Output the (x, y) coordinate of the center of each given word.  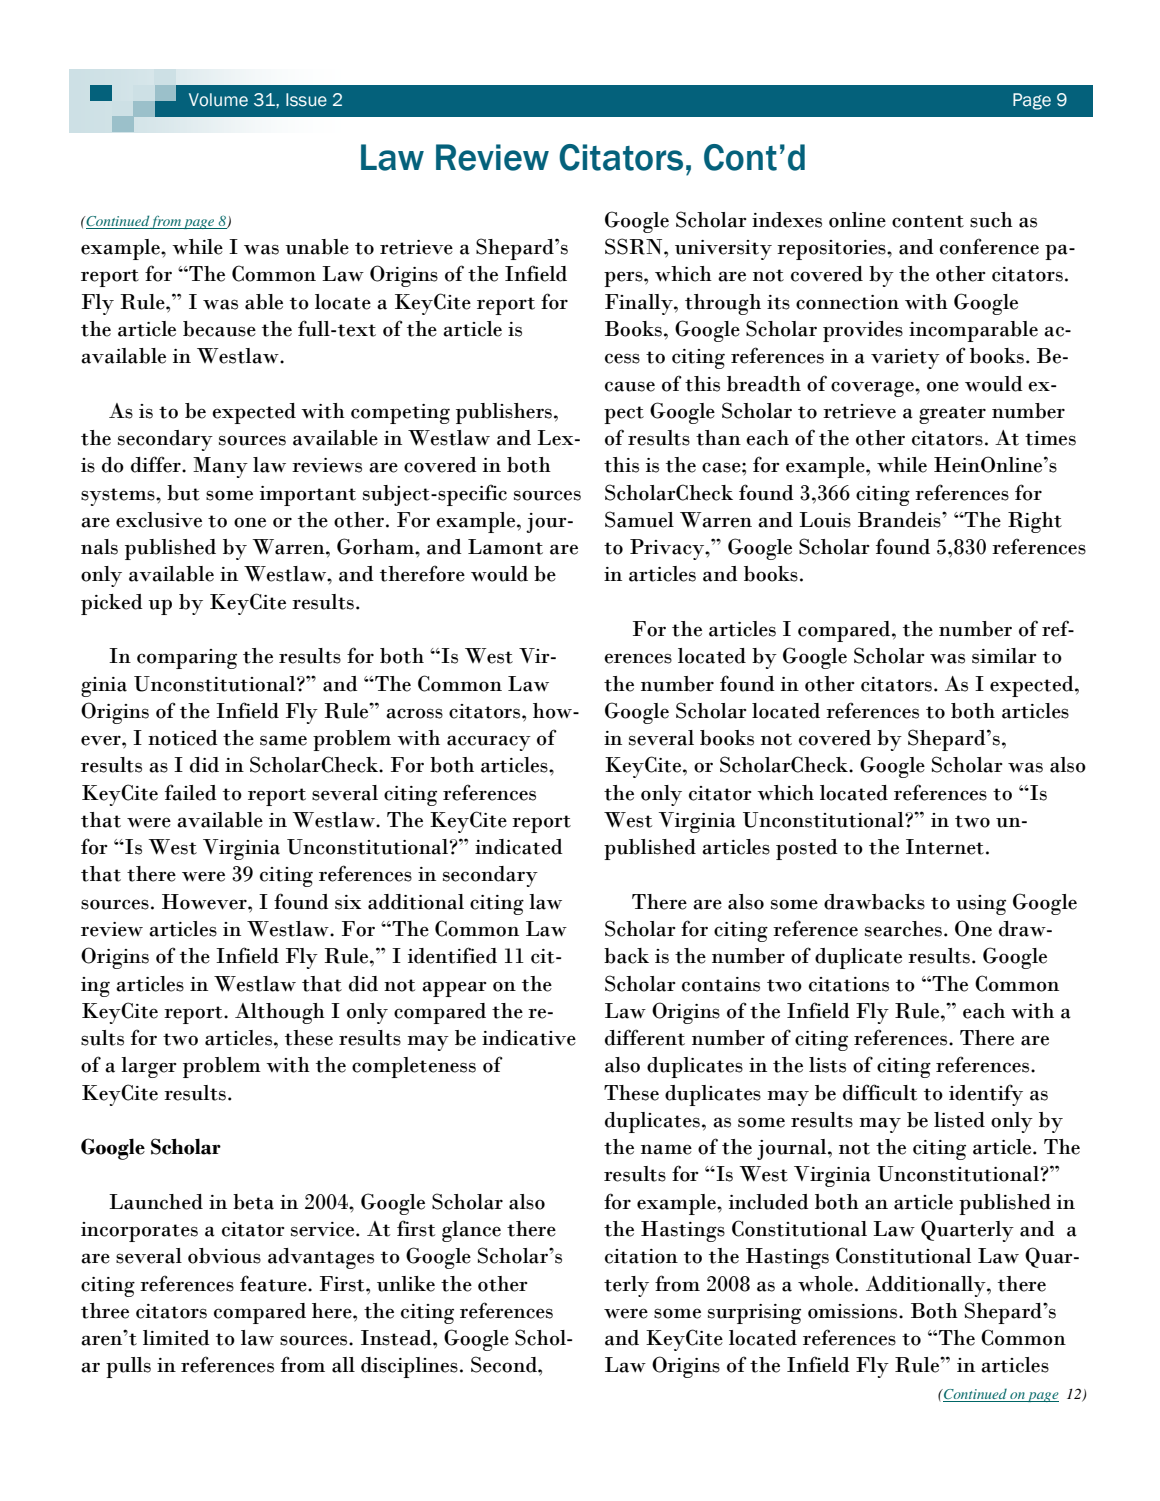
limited (176, 1338)
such (991, 220)
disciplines (409, 1367)
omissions (854, 1311)
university (723, 250)
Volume (218, 100)
